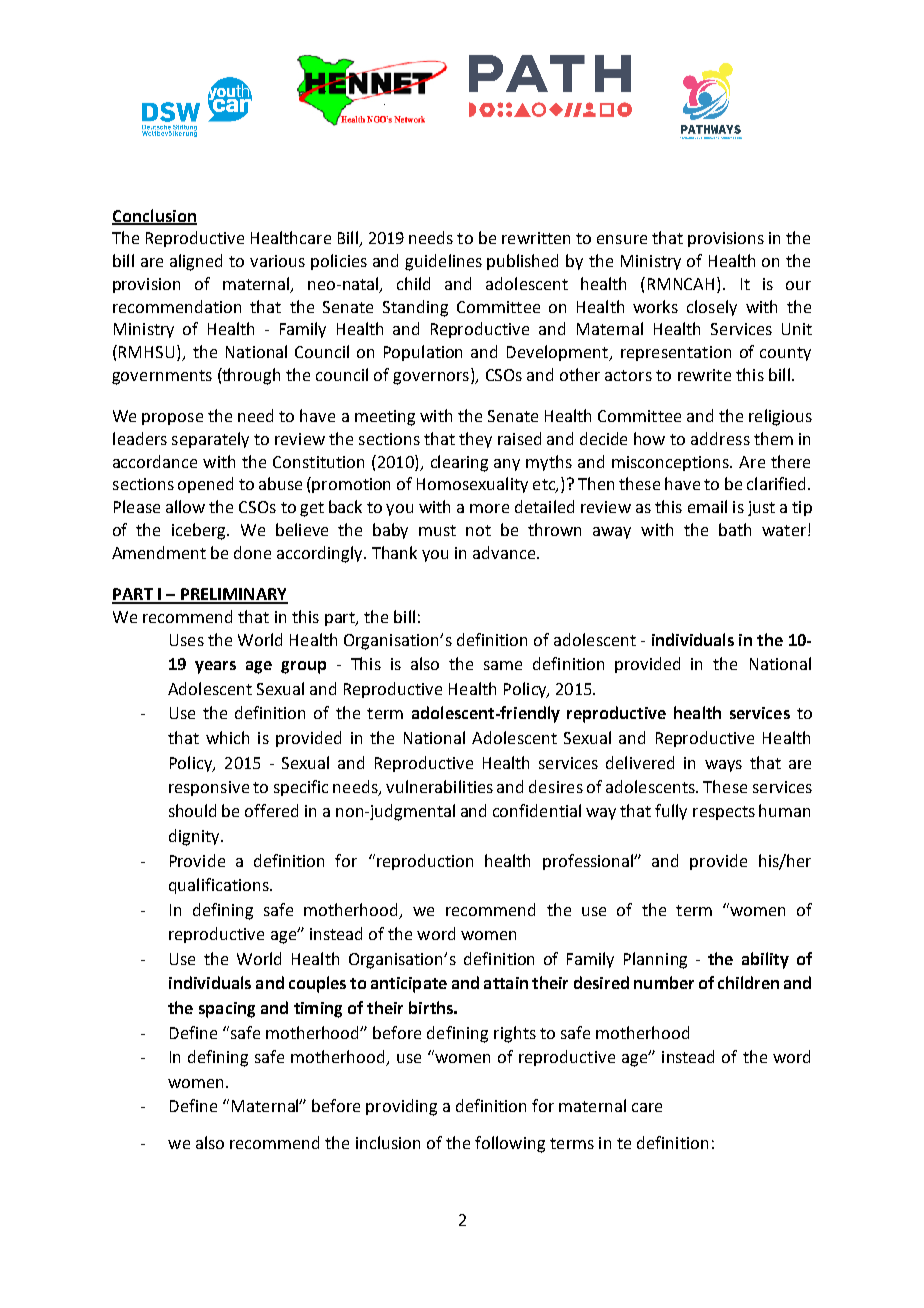 The image size is (924, 1308). What do you see at coordinates (664, 982) in the screenshot?
I see `number` at bounding box center [664, 982].
